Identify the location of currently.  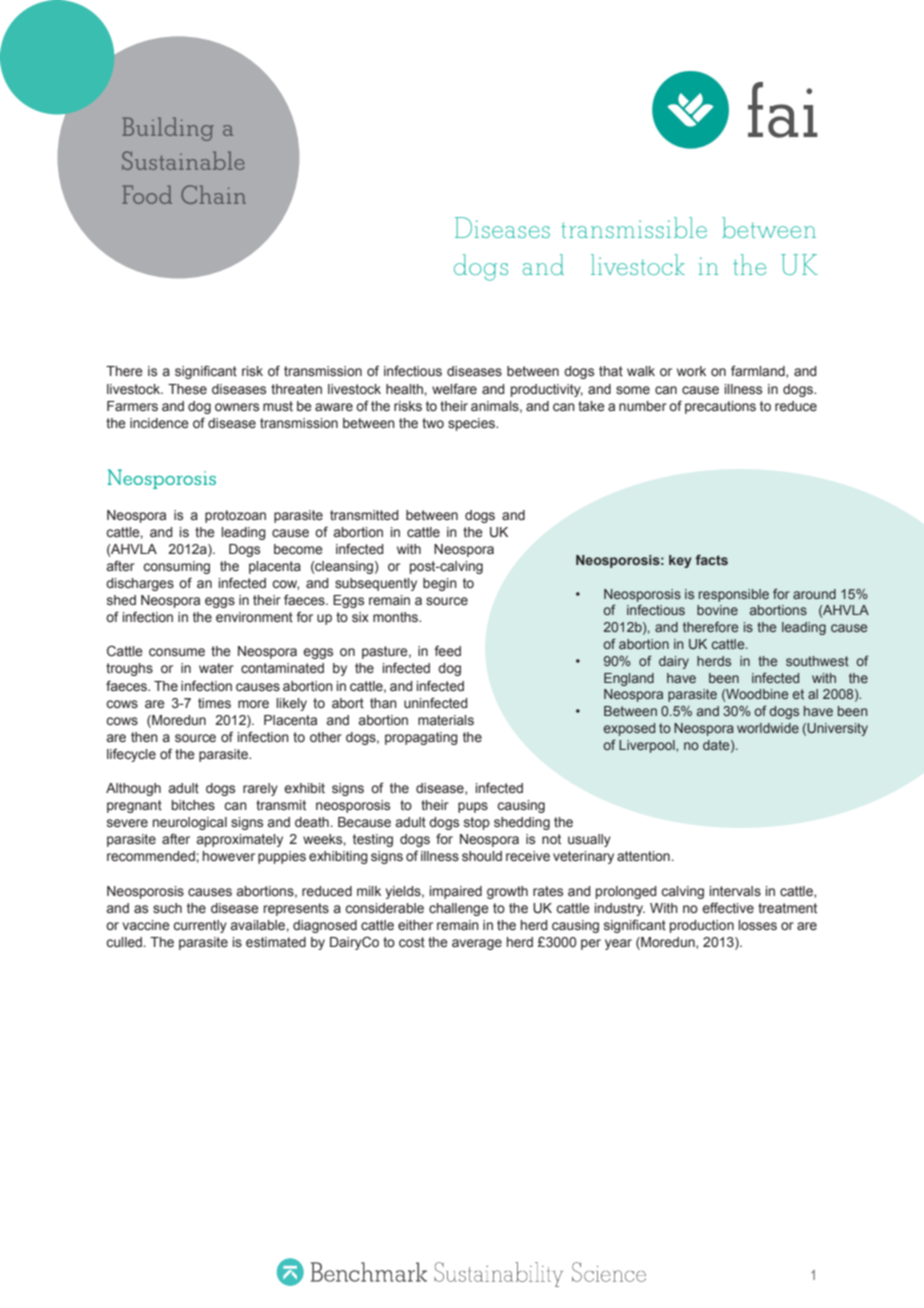
(200, 926).
